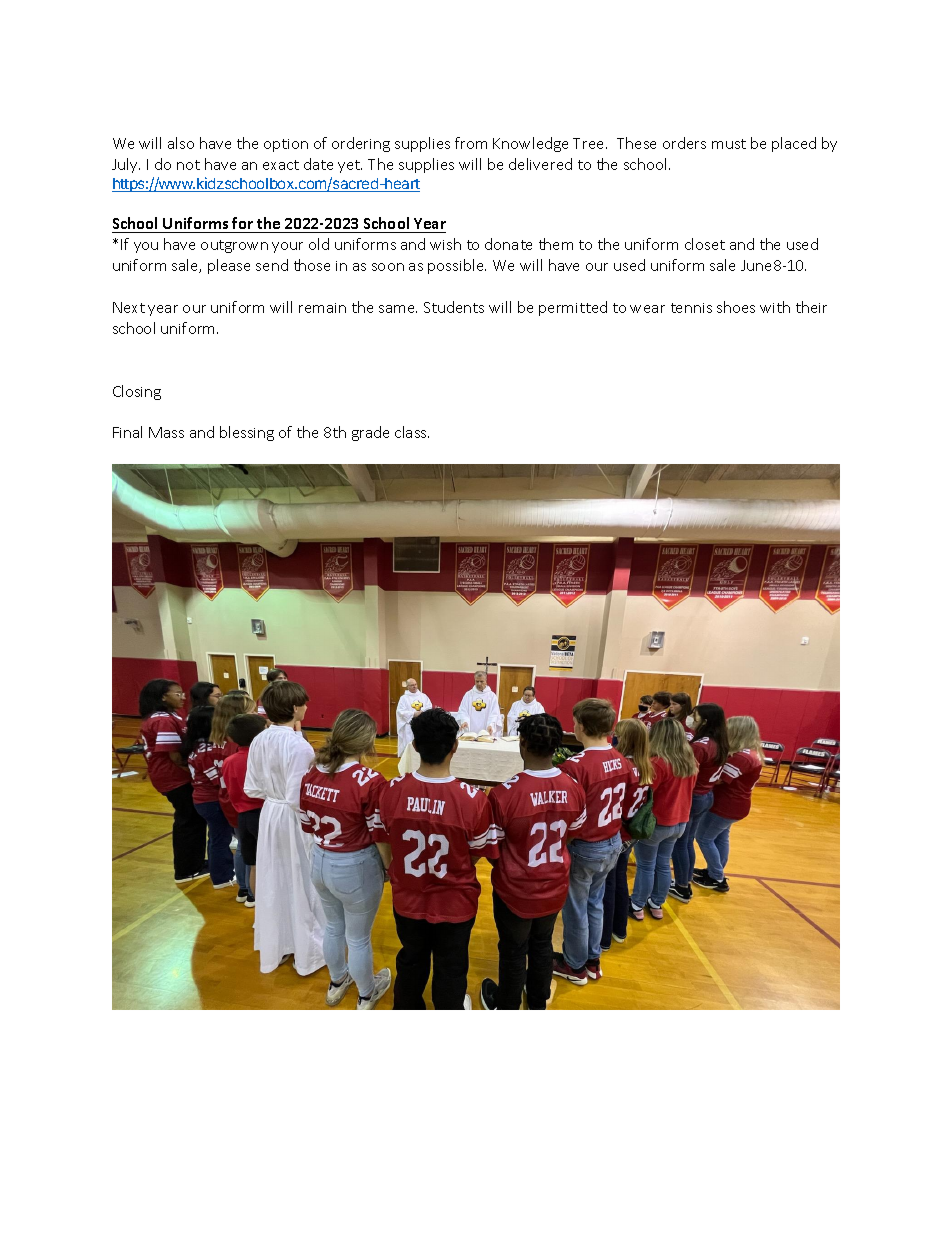 The width and height of the document is (952, 1233). Describe the element at coordinates (729, 144) in the document. I see `must` at that location.
